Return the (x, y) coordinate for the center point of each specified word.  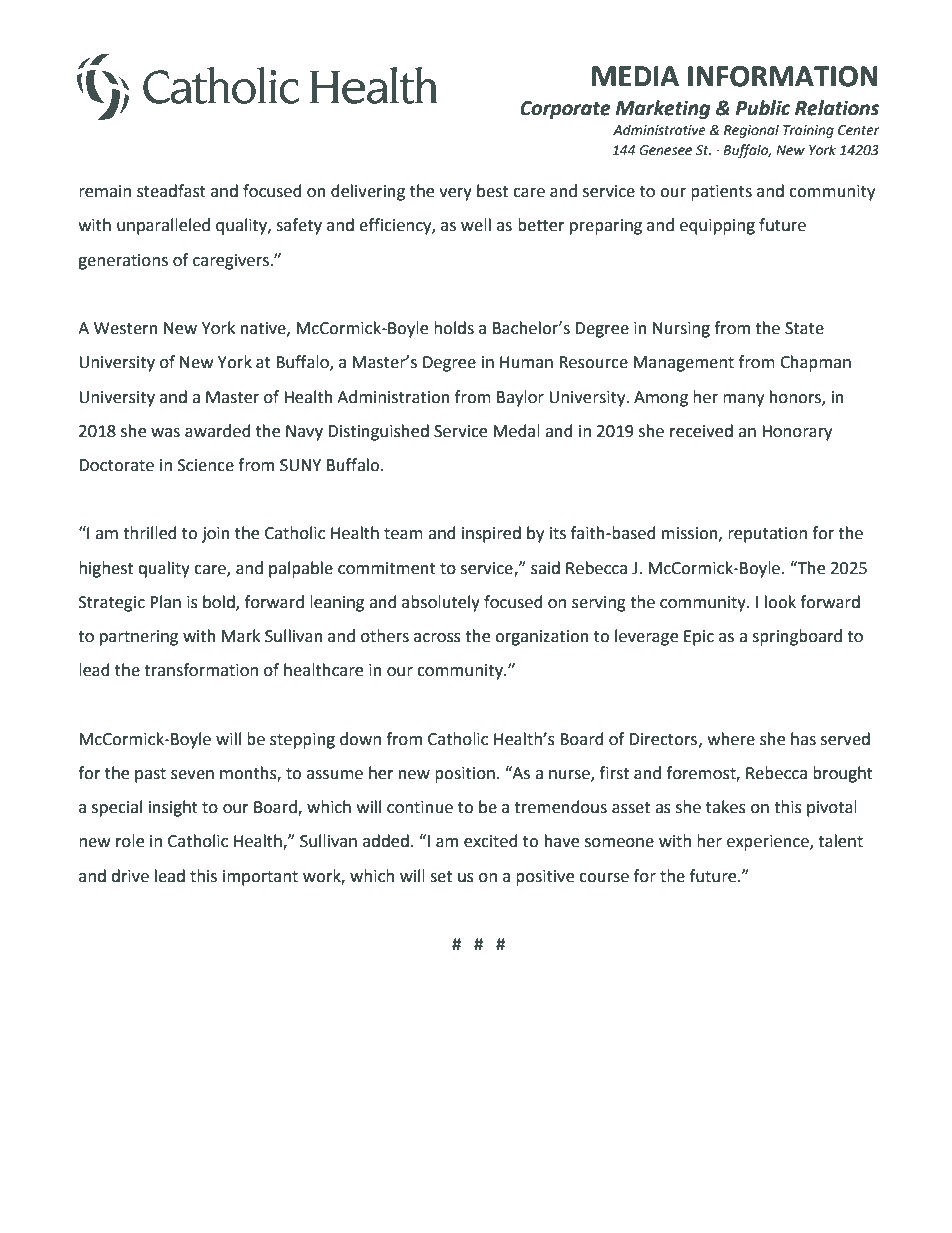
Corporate (565, 110)
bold (220, 602)
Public (763, 108)
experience (769, 843)
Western (126, 328)
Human (526, 362)
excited (491, 841)
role (130, 841)
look (780, 602)
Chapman (815, 363)
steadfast (171, 191)
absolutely (441, 603)
